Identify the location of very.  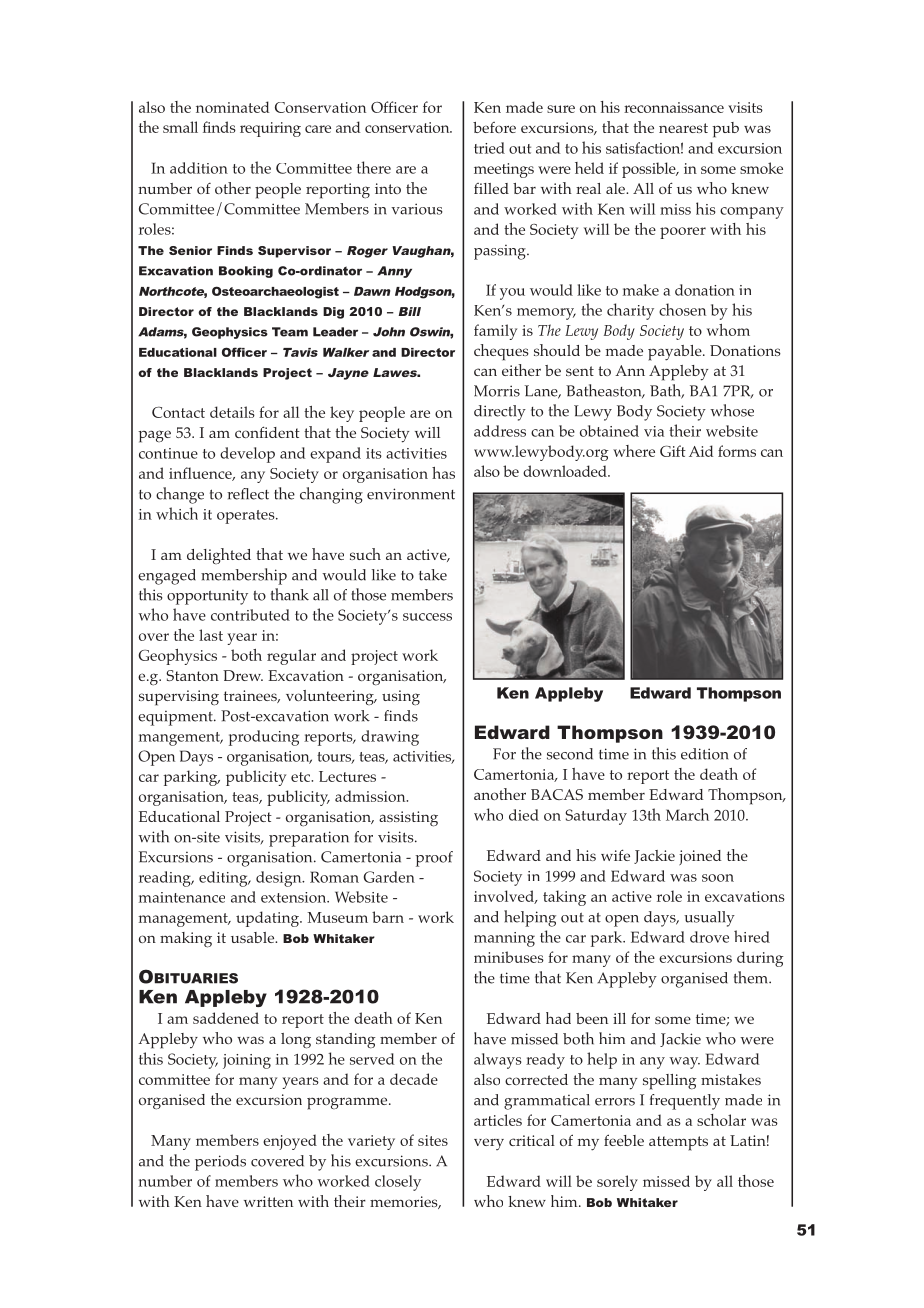
(489, 1144).
